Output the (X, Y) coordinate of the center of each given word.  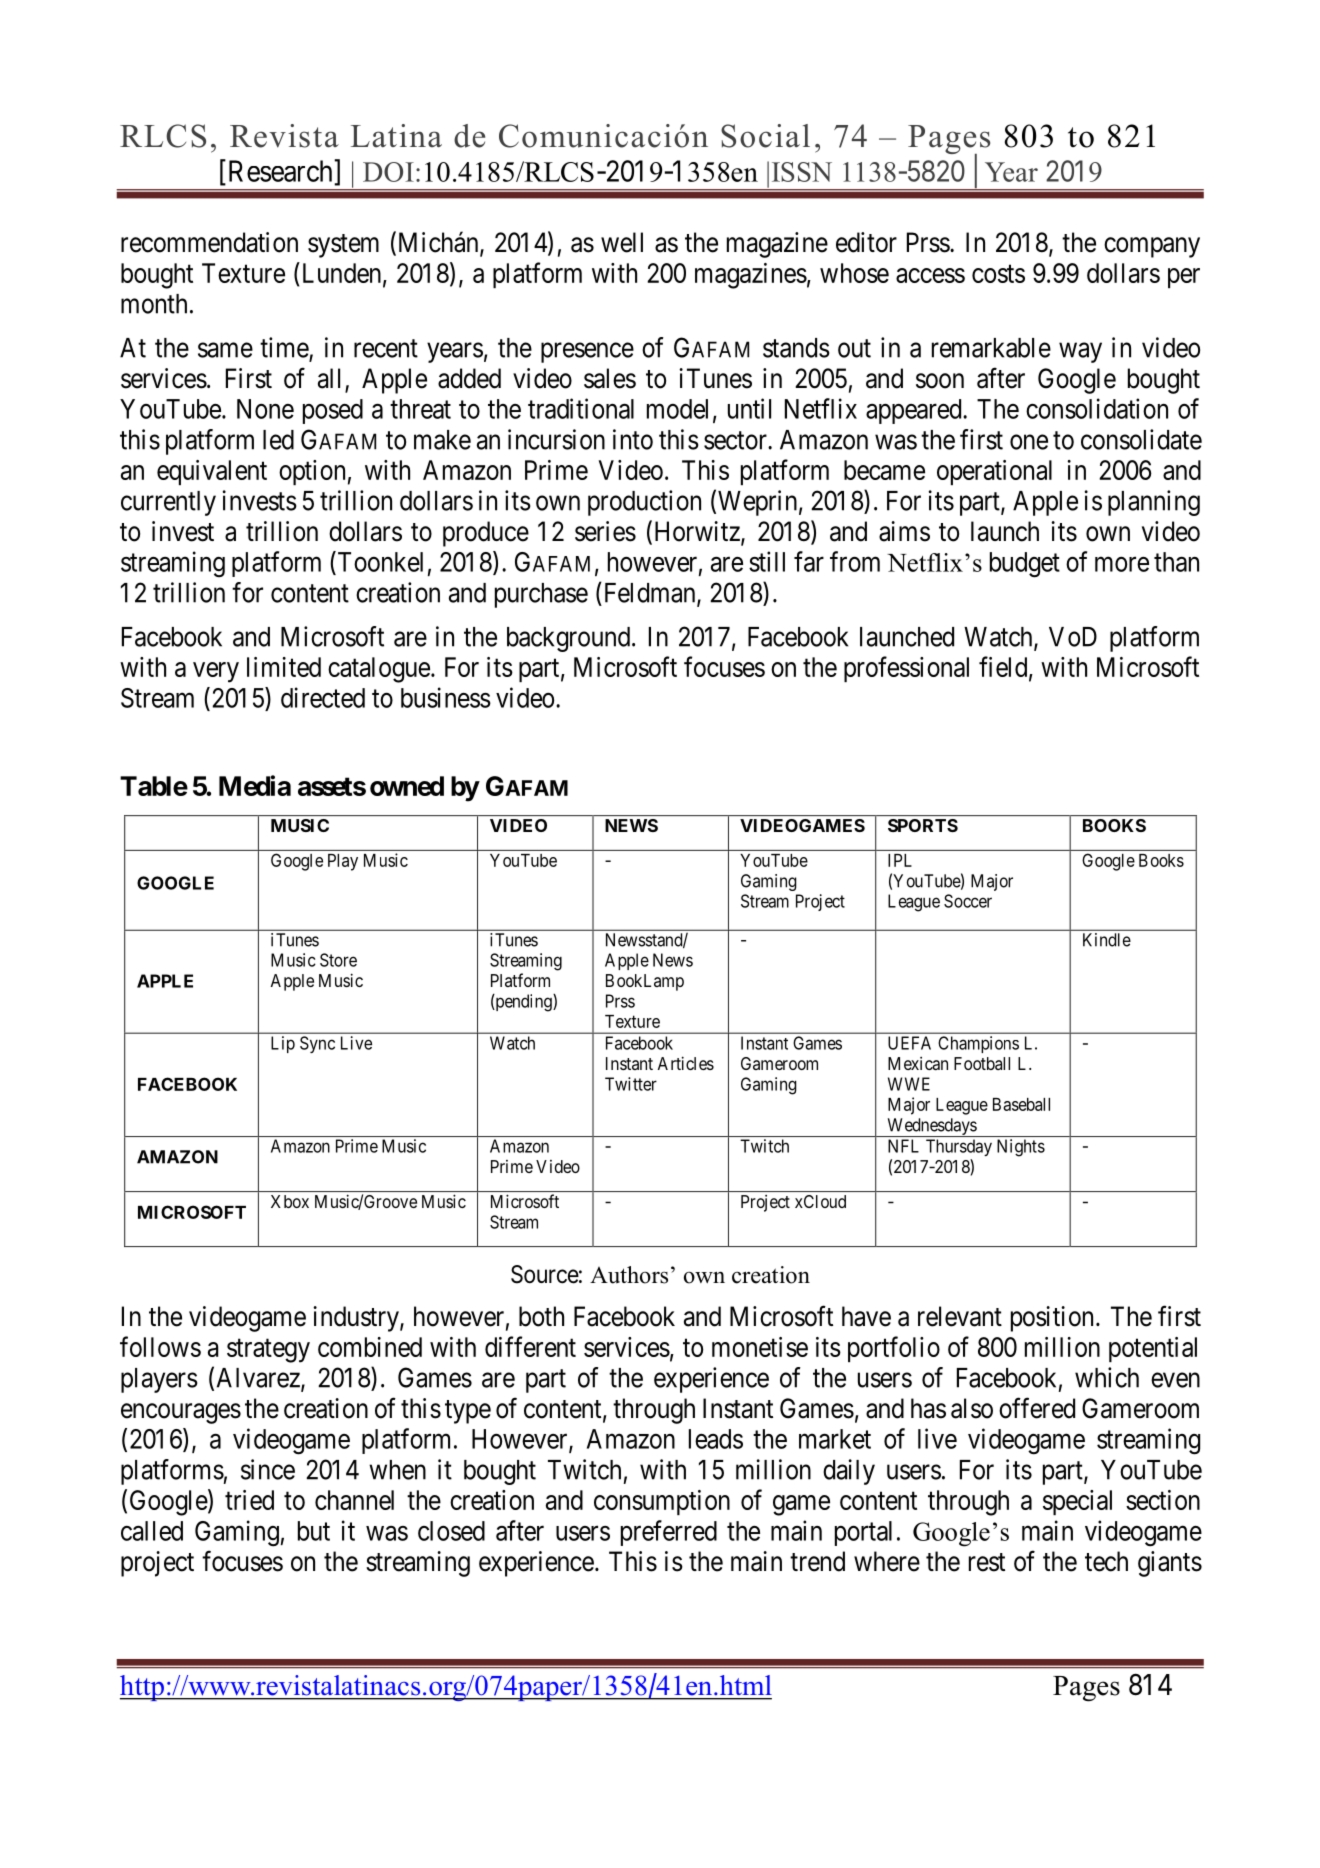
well (622, 242)
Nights (1021, 1148)
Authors (629, 1275)
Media (255, 785)
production (644, 503)
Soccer (968, 901)
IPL (900, 860)
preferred (669, 1533)
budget (1025, 565)
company (1152, 247)
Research (280, 171)
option (312, 472)
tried (249, 1500)
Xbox (290, 1201)
